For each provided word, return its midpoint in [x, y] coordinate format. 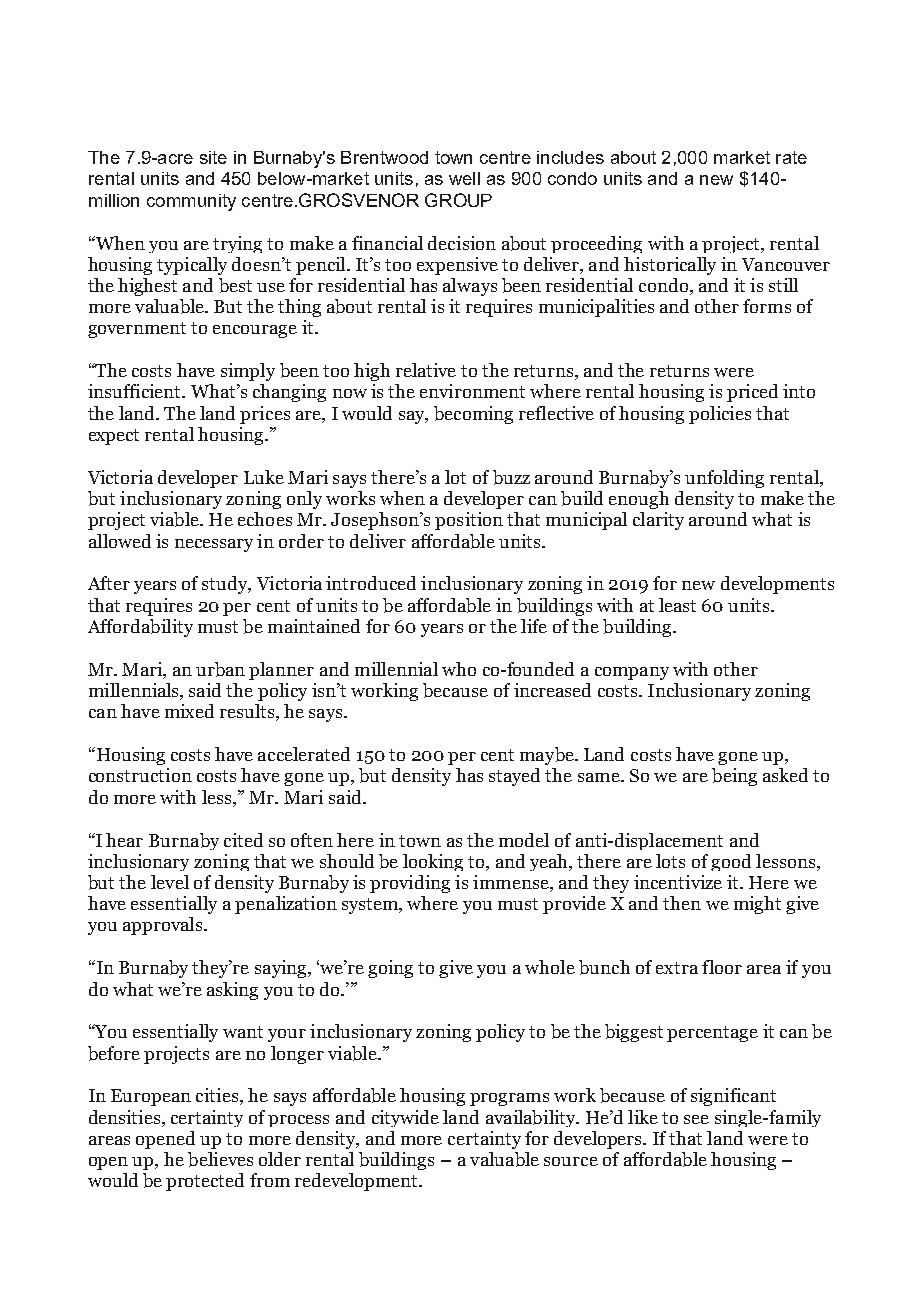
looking [433, 862]
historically [670, 266]
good [731, 862]
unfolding [724, 479]
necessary [214, 545]
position [469, 521]
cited [243, 840]
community [191, 202]
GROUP [458, 200]
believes [220, 1159]
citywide [405, 1118]
